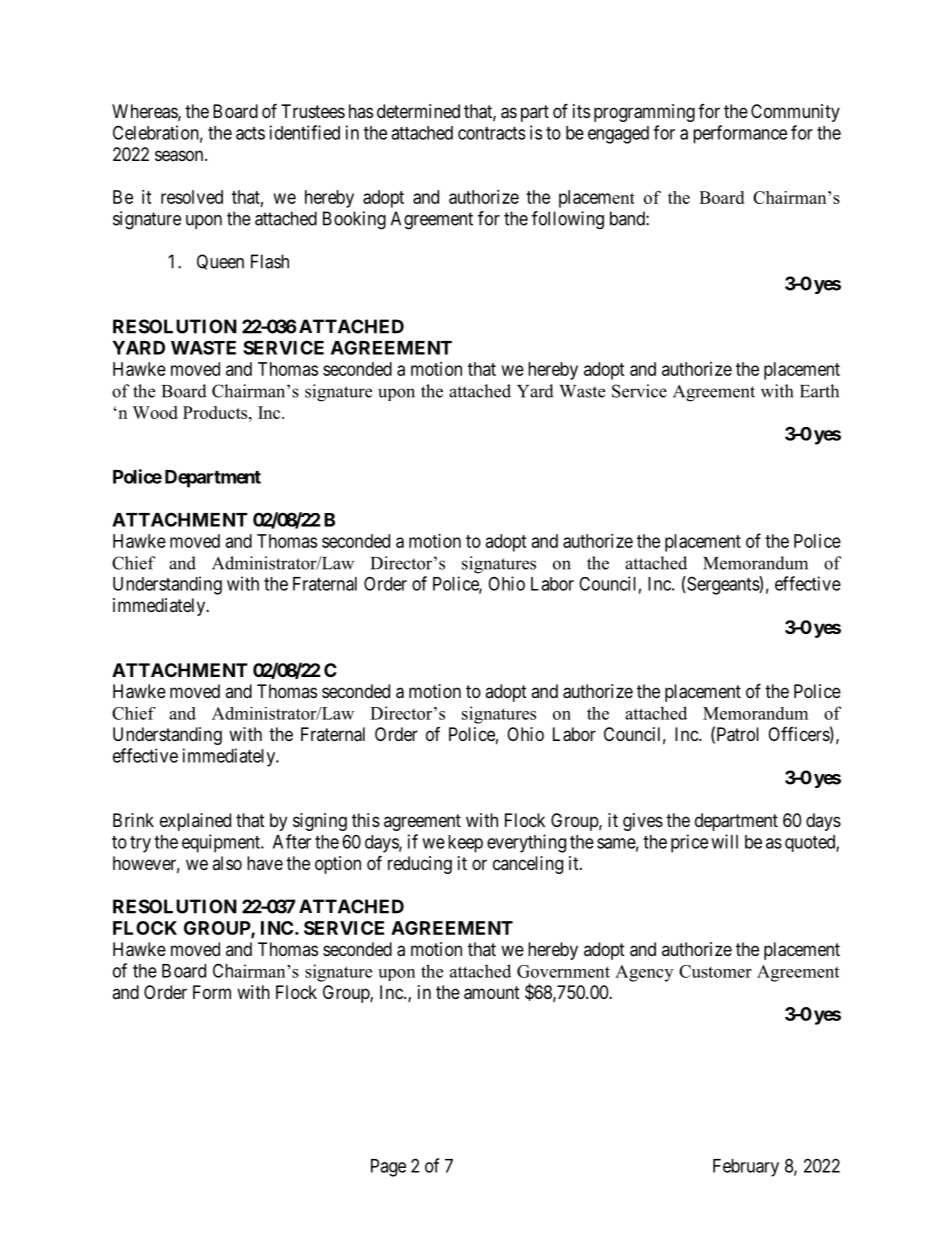 This screenshot has width=952, height=1233. I want to click on amount, so click(492, 993).
